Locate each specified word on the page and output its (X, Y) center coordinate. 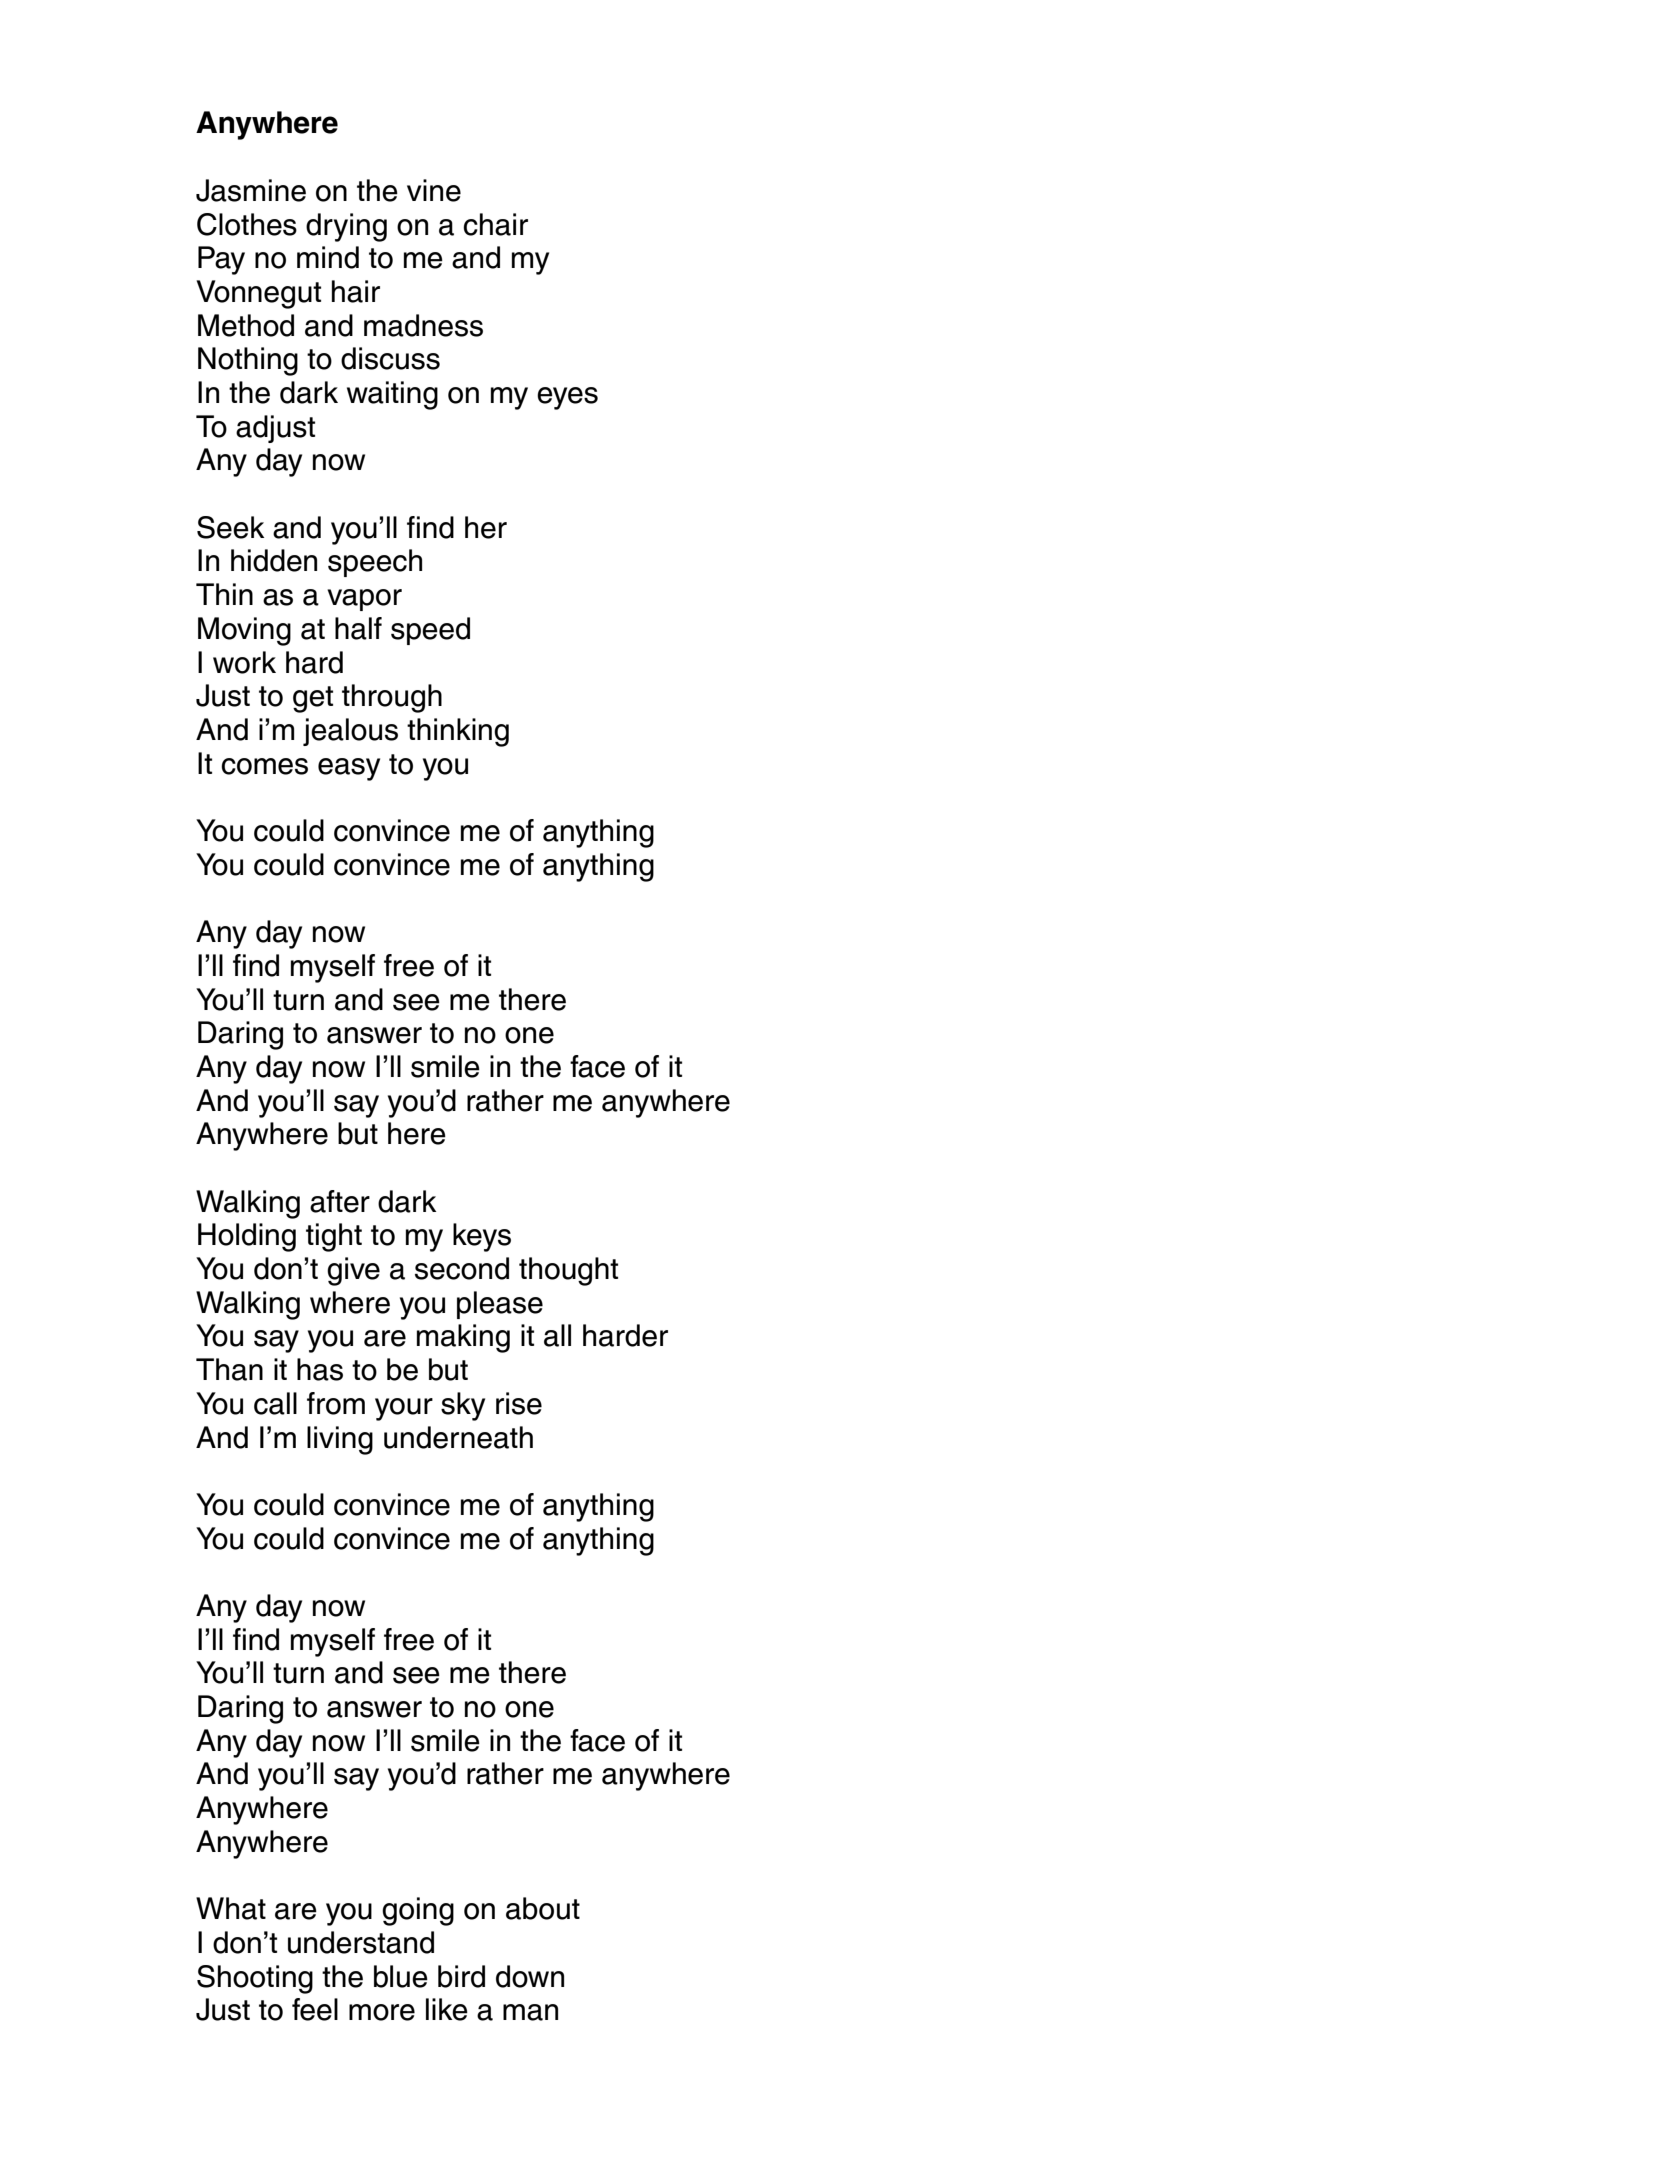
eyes (567, 398)
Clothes (247, 224)
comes (264, 766)
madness (423, 325)
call (275, 1403)
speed (430, 631)
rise (519, 1403)
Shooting (255, 1979)
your (404, 1409)
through (392, 698)
